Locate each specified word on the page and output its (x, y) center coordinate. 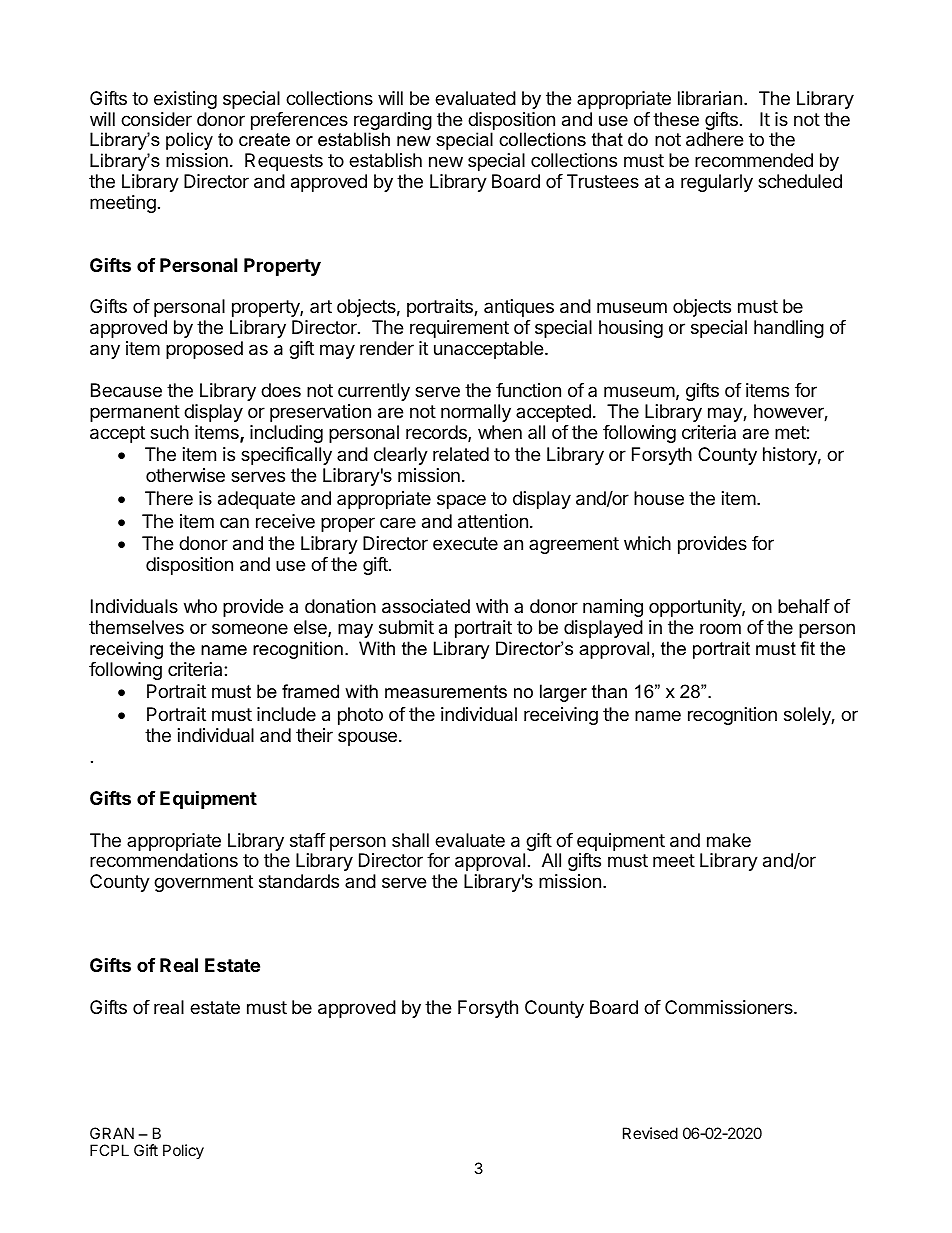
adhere (714, 139)
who (200, 606)
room (720, 628)
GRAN (112, 1133)
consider (156, 119)
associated (426, 606)
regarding (393, 122)
